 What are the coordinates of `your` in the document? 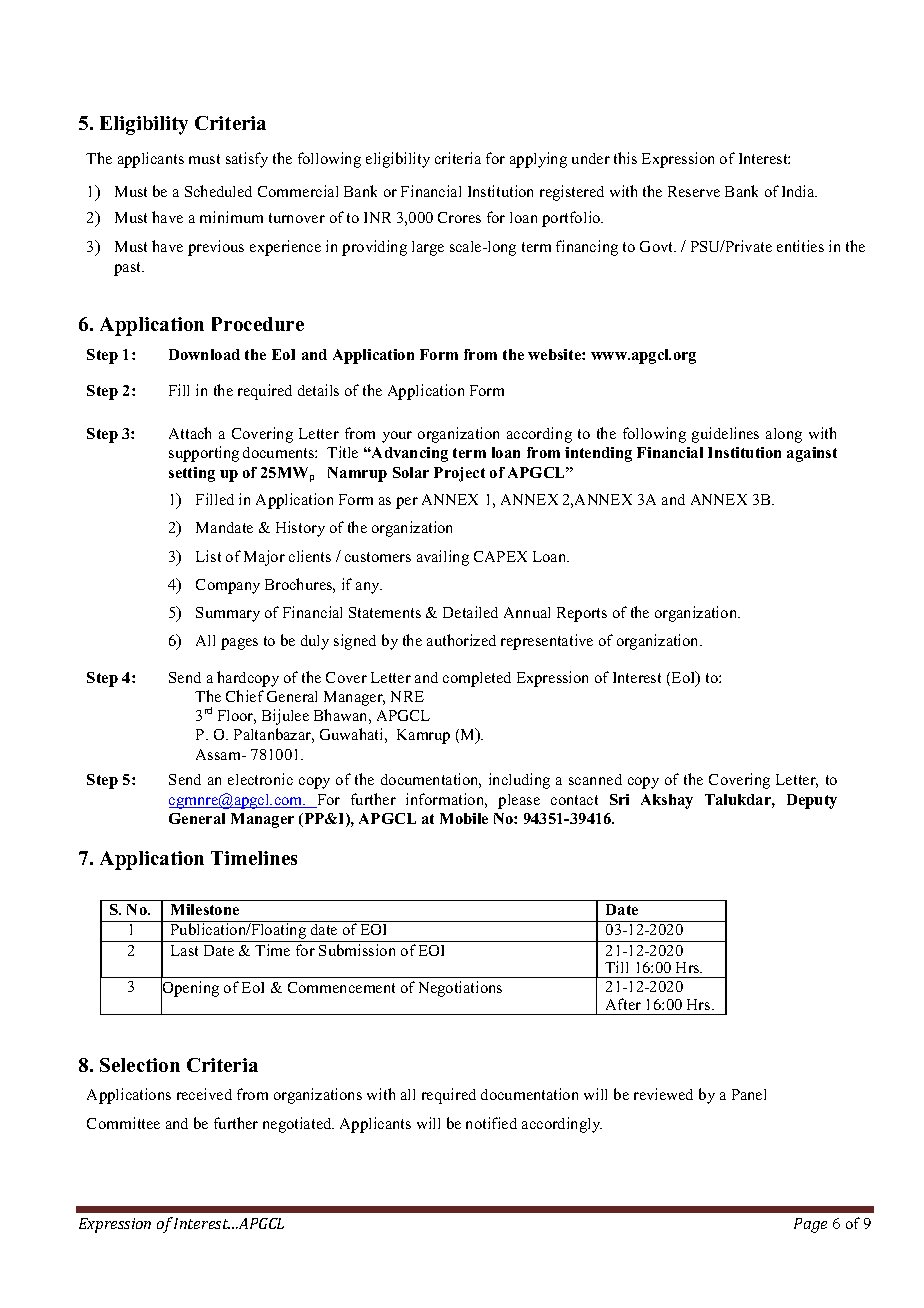 It's located at (397, 437).
